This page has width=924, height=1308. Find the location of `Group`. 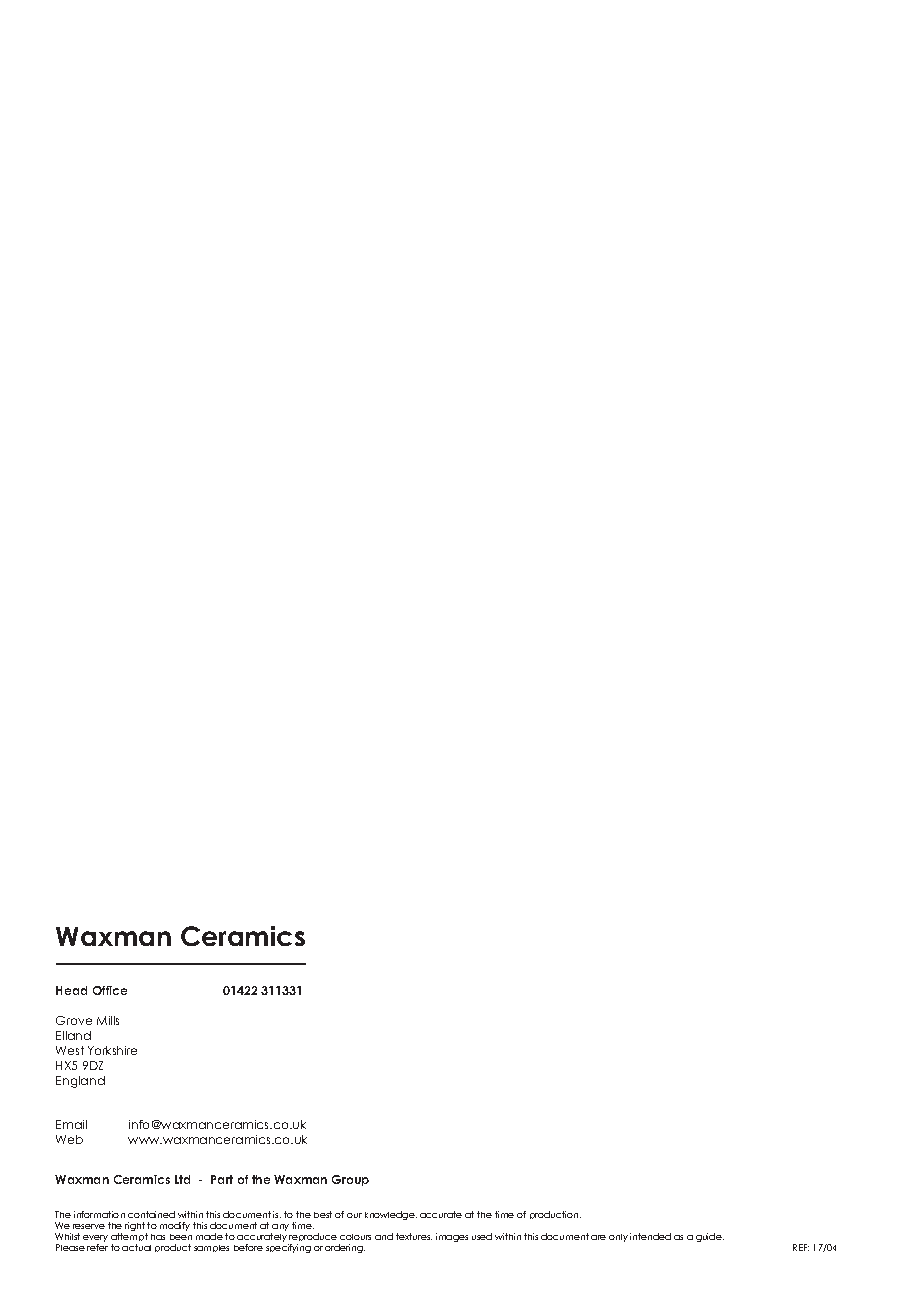

Group is located at coordinates (350, 1180).
